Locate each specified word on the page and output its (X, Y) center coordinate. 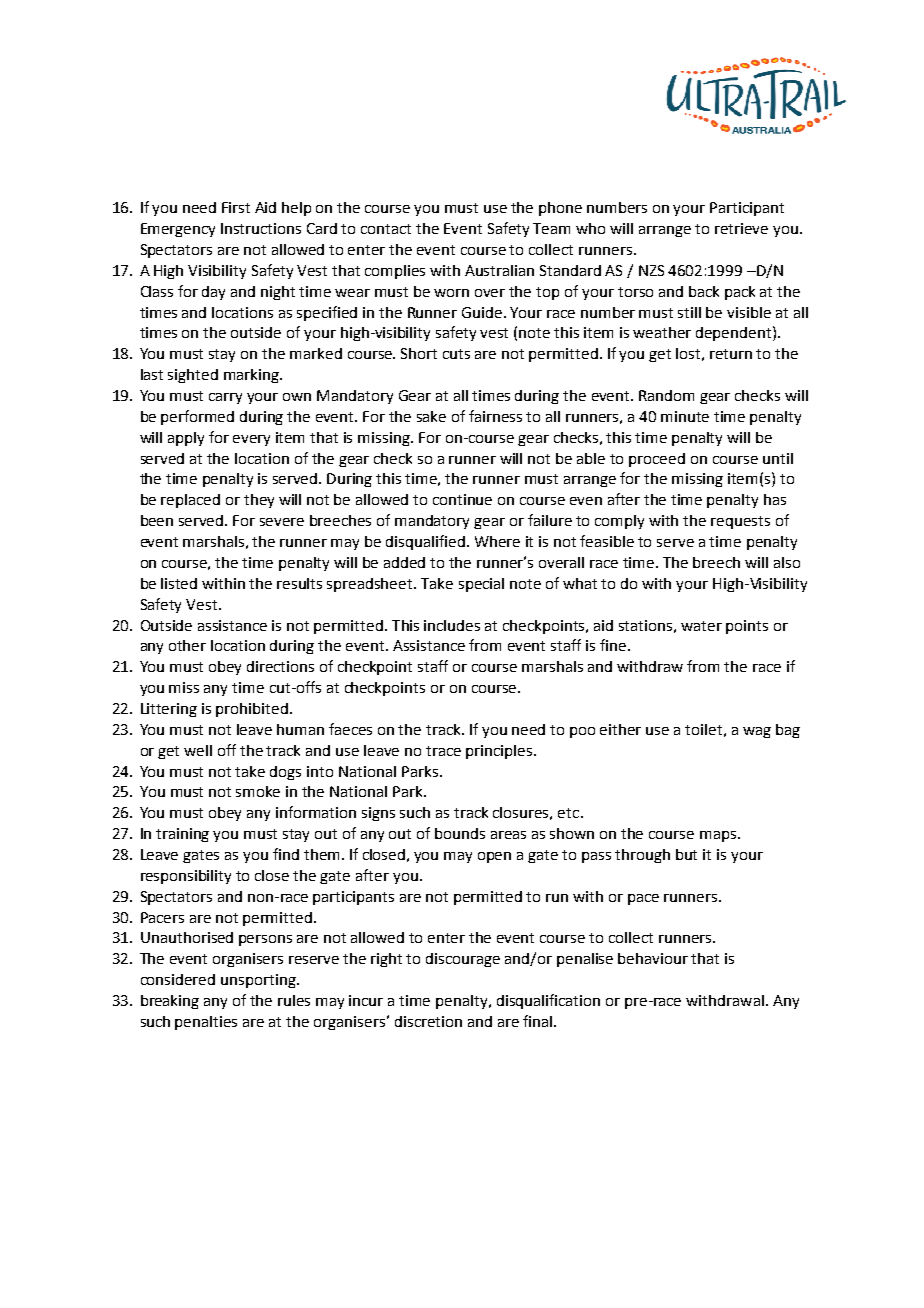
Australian (499, 270)
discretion (428, 1021)
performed (197, 417)
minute (685, 416)
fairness (495, 416)
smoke (258, 791)
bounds (460, 833)
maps (718, 836)
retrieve (741, 228)
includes (452, 625)
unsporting (259, 981)
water (701, 626)
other (187, 645)
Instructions (261, 228)
